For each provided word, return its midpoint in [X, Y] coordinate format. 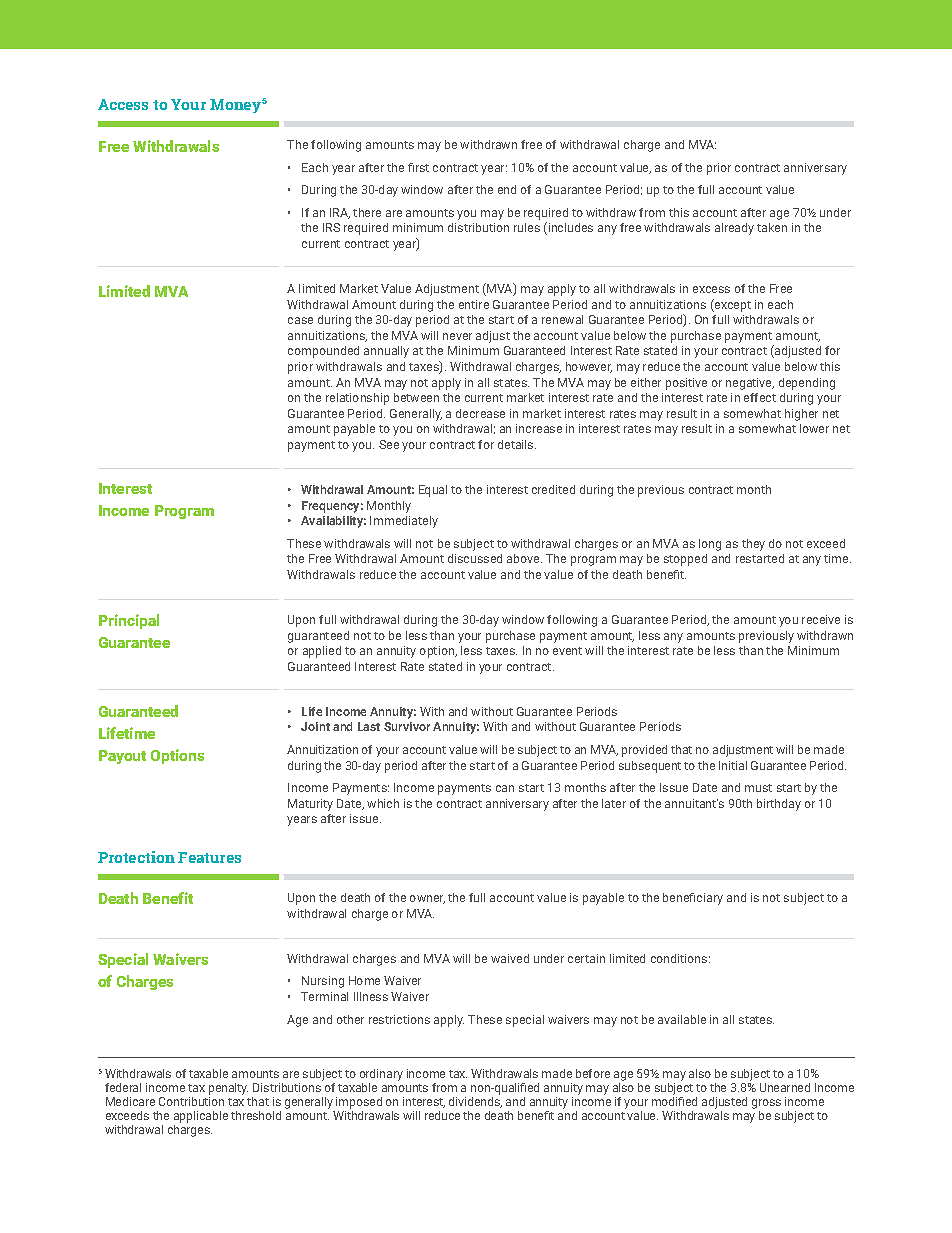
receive [821, 619]
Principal [129, 621]
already [734, 229]
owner [427, 899]
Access [123, 104]
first [418, 167]
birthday [779, 805]
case [300, 320]
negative [750, 384]
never [457, 336]
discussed [475, 558]
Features [209, 857]
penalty [228, 1090]
